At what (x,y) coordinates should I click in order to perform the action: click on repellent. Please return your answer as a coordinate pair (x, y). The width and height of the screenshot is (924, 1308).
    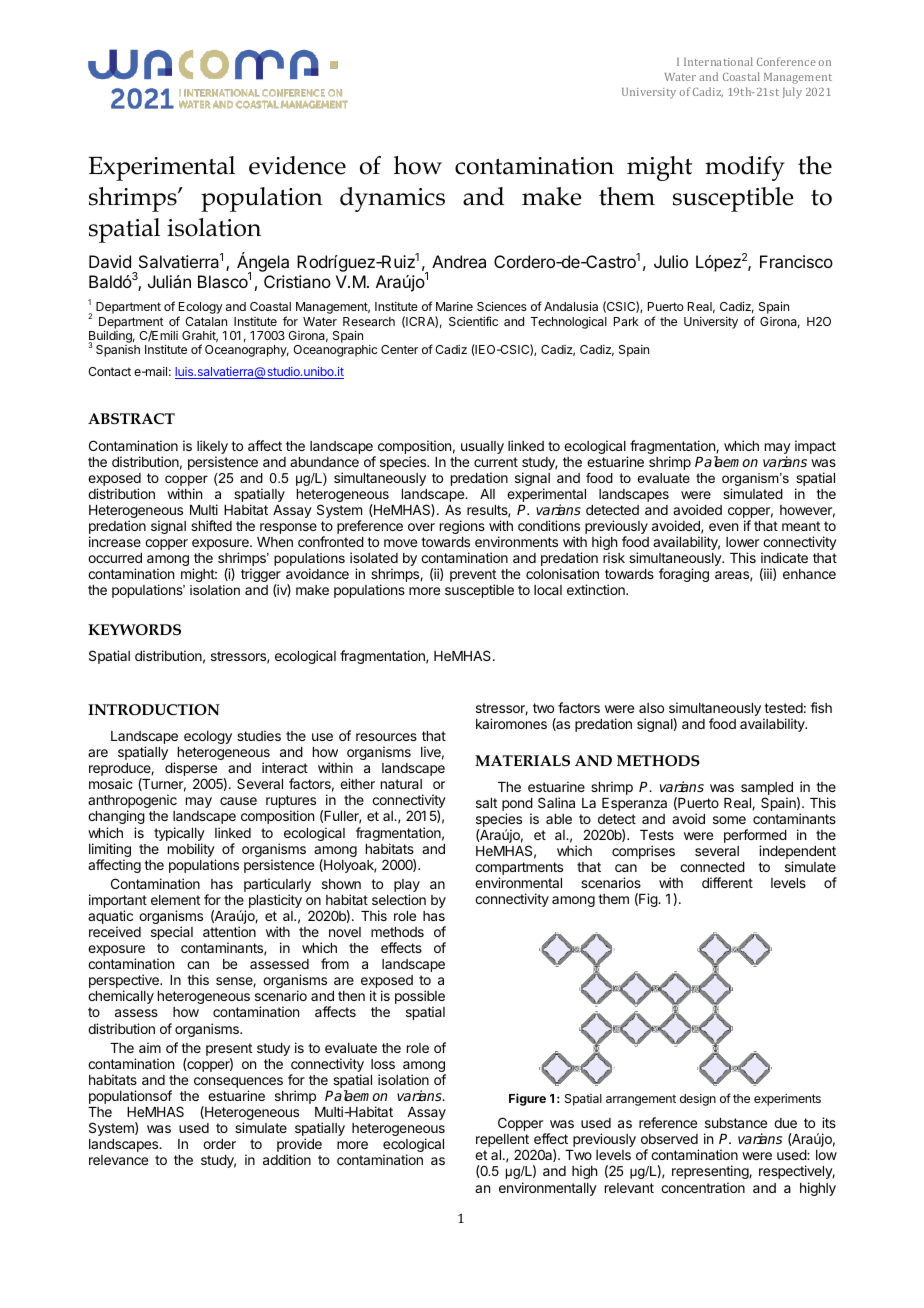
    Looking at the image, I should click on (502, 1142).
